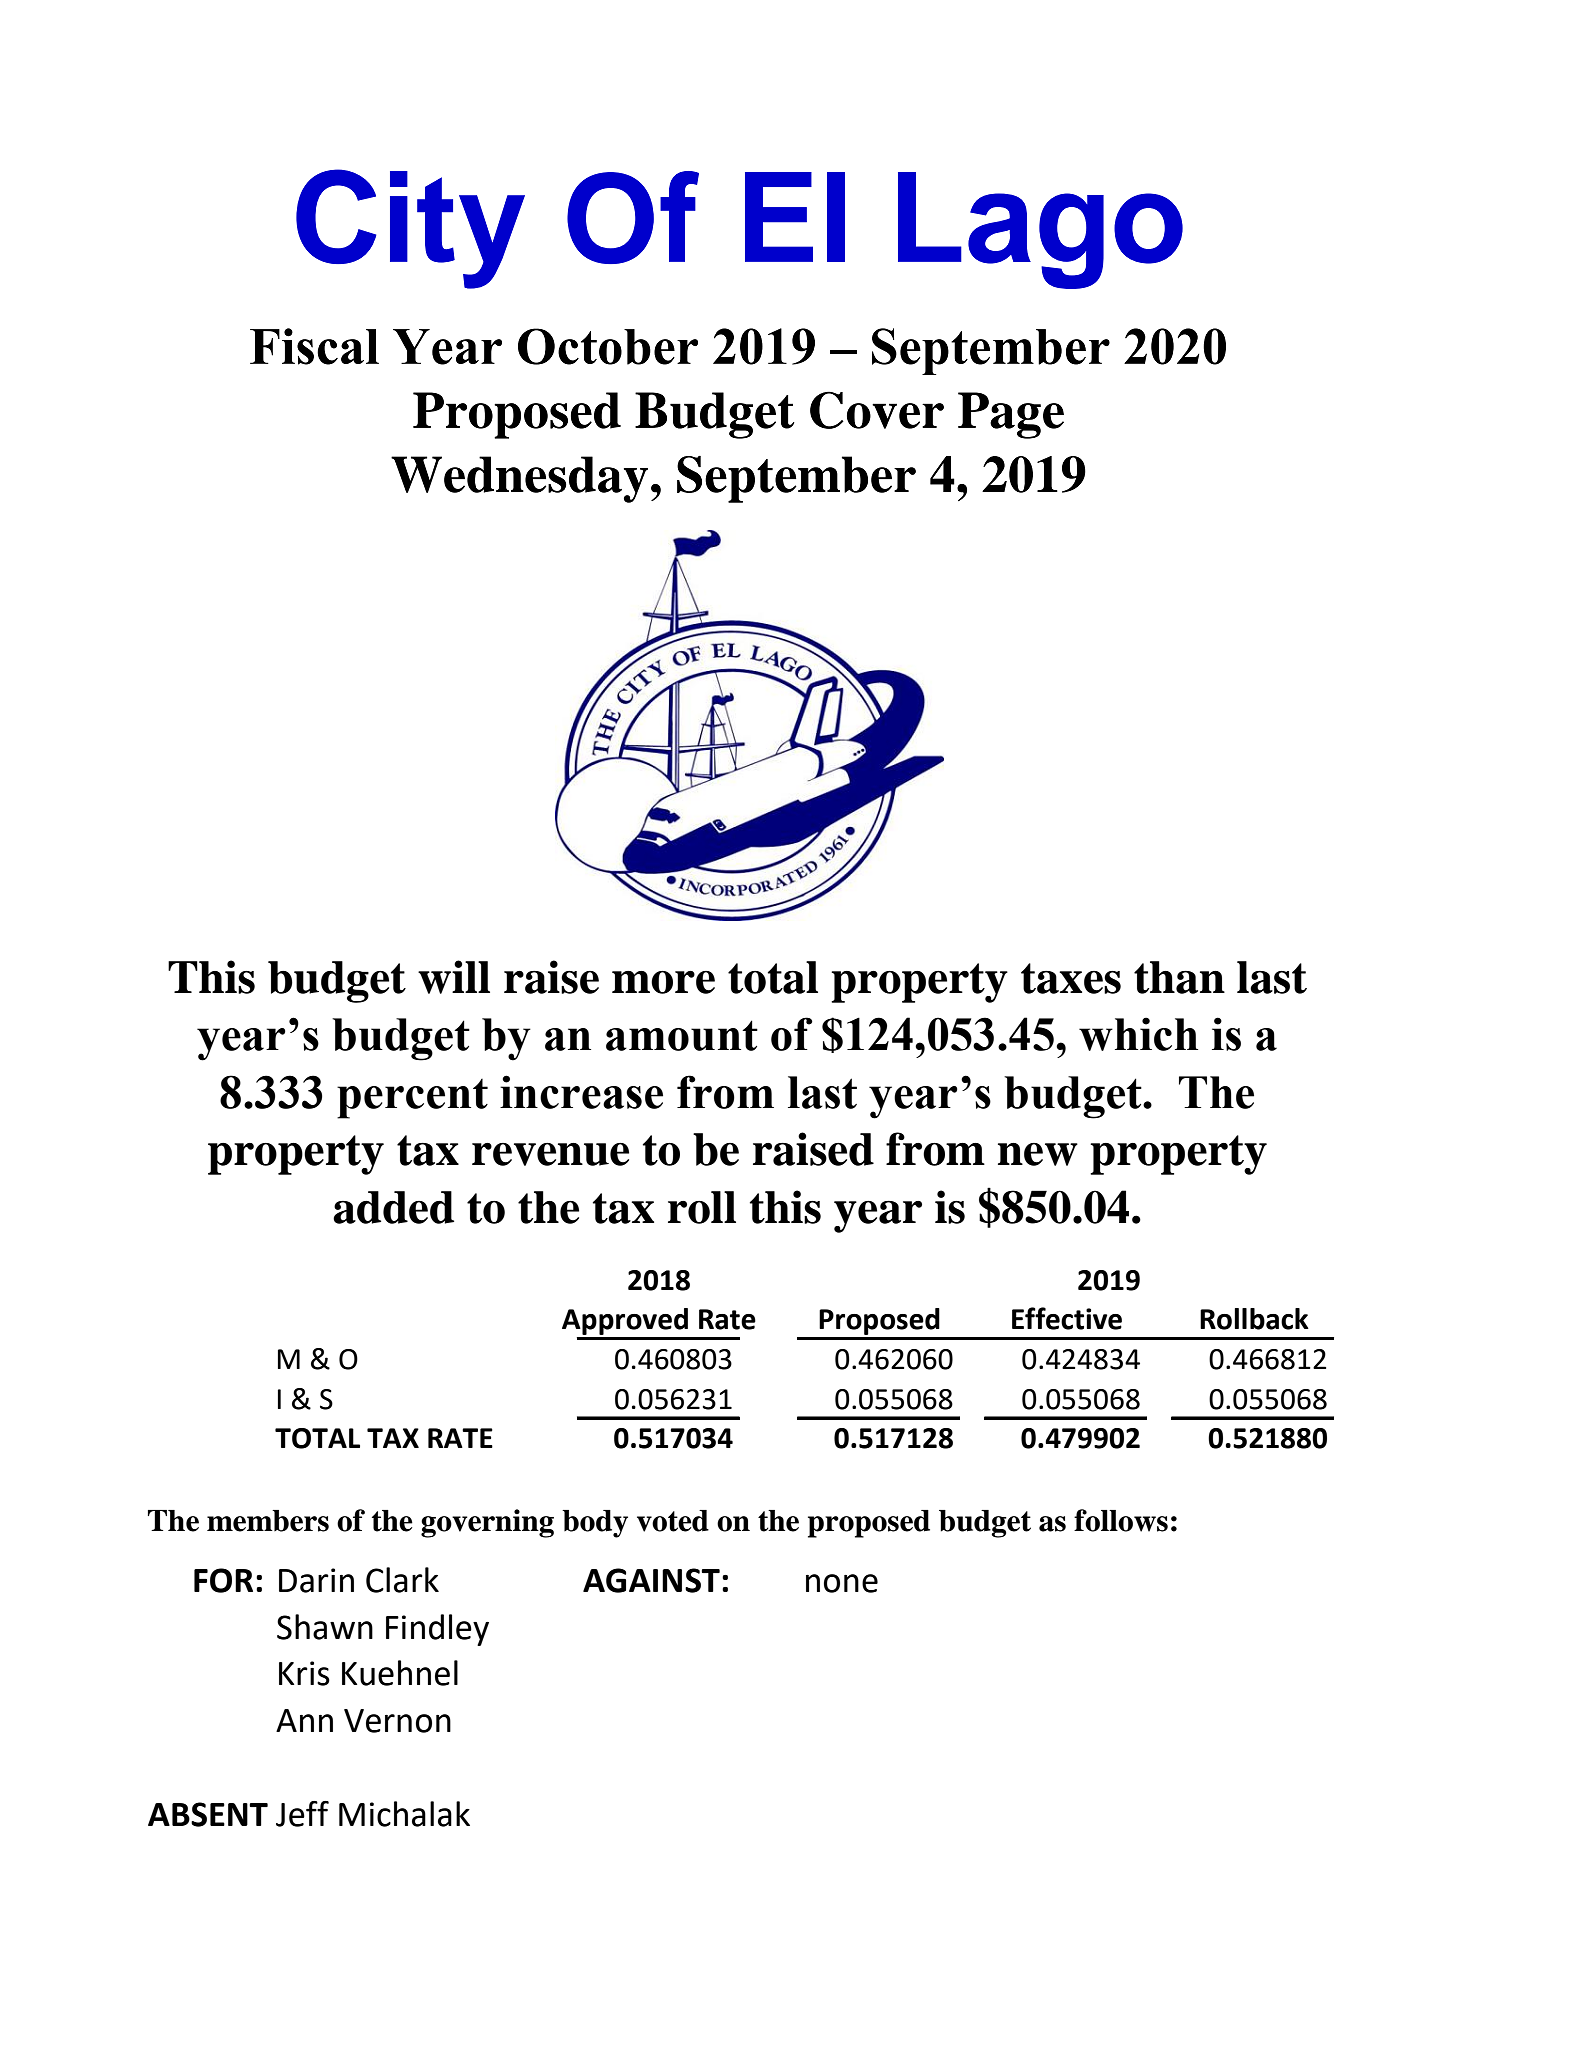  Describe the element at coordinates (651, 1580) in the screenshot. I see `AGAINST` at that location.
